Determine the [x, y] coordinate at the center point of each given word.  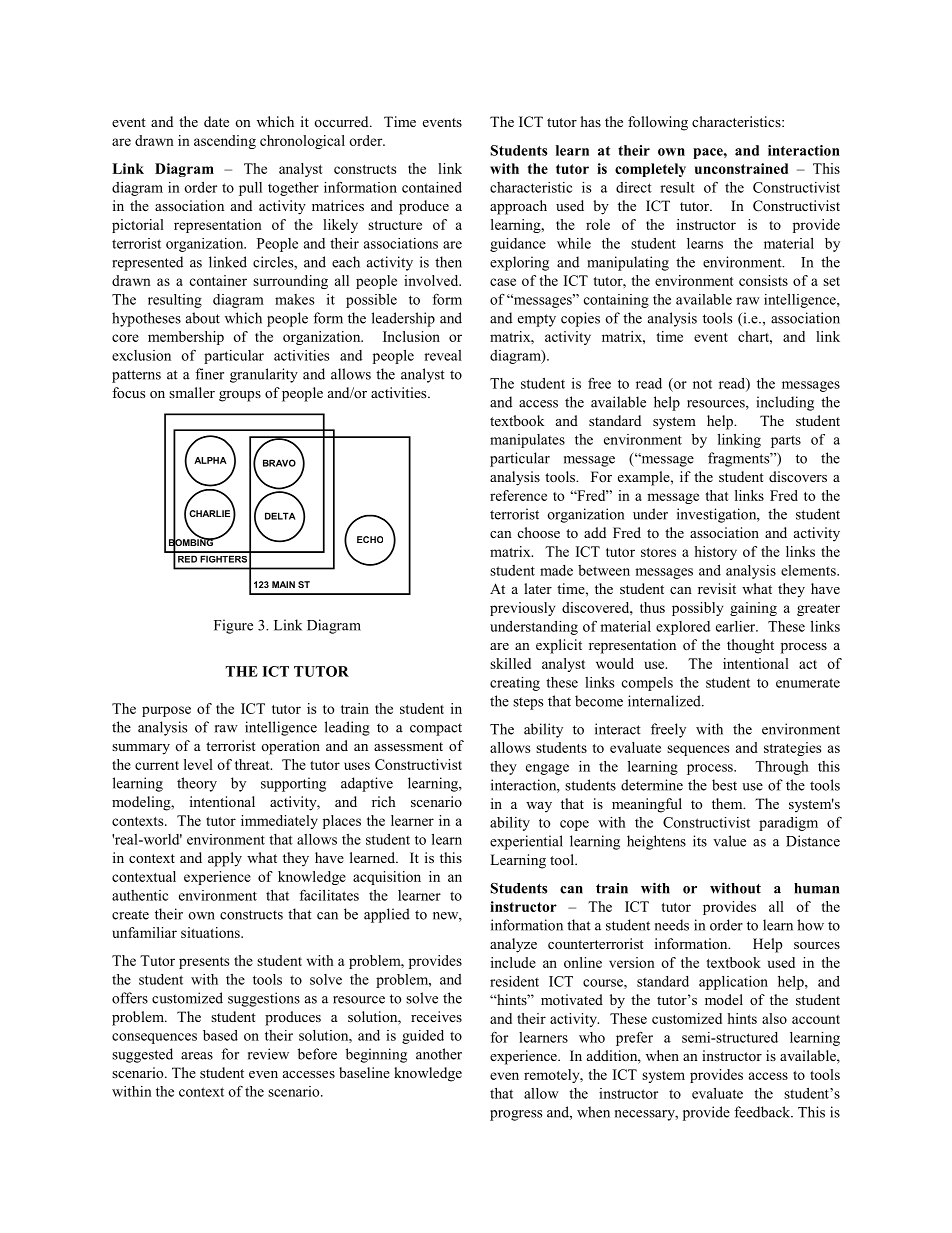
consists [763, 280]
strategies [792, 749]
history [715, 553]
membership [186, 338]
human [816, 888]
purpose [166, 711]
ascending [225, 142]
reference [518, 495]
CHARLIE [209, 513]
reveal [443, 355]
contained [432, 187]
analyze [513, 945]
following [658, 123]
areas [197, 1056]
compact [436, 729]
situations [211, 932]
